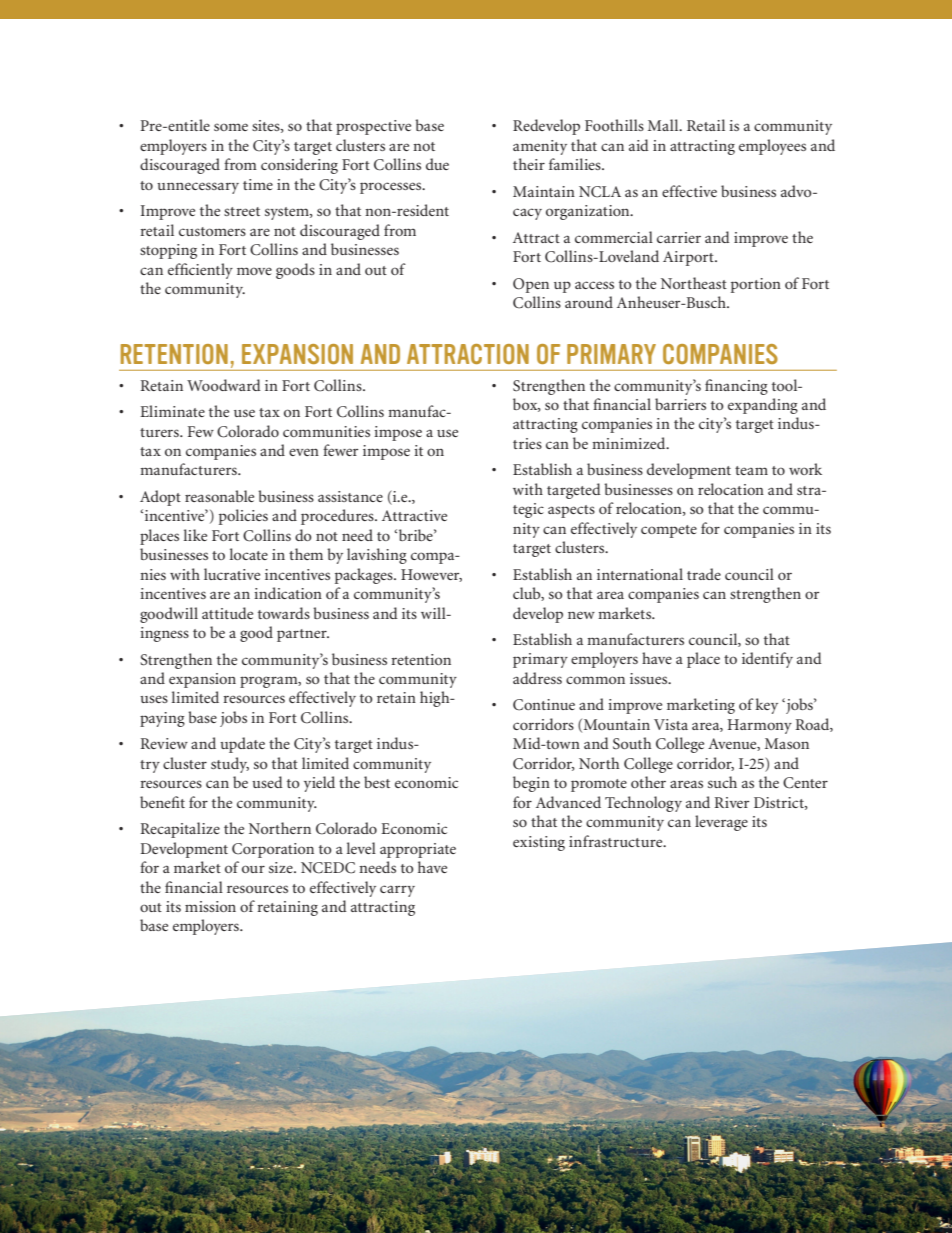  Describe the element at coordinates (751, 470) in the page. I see `team` at that location.
